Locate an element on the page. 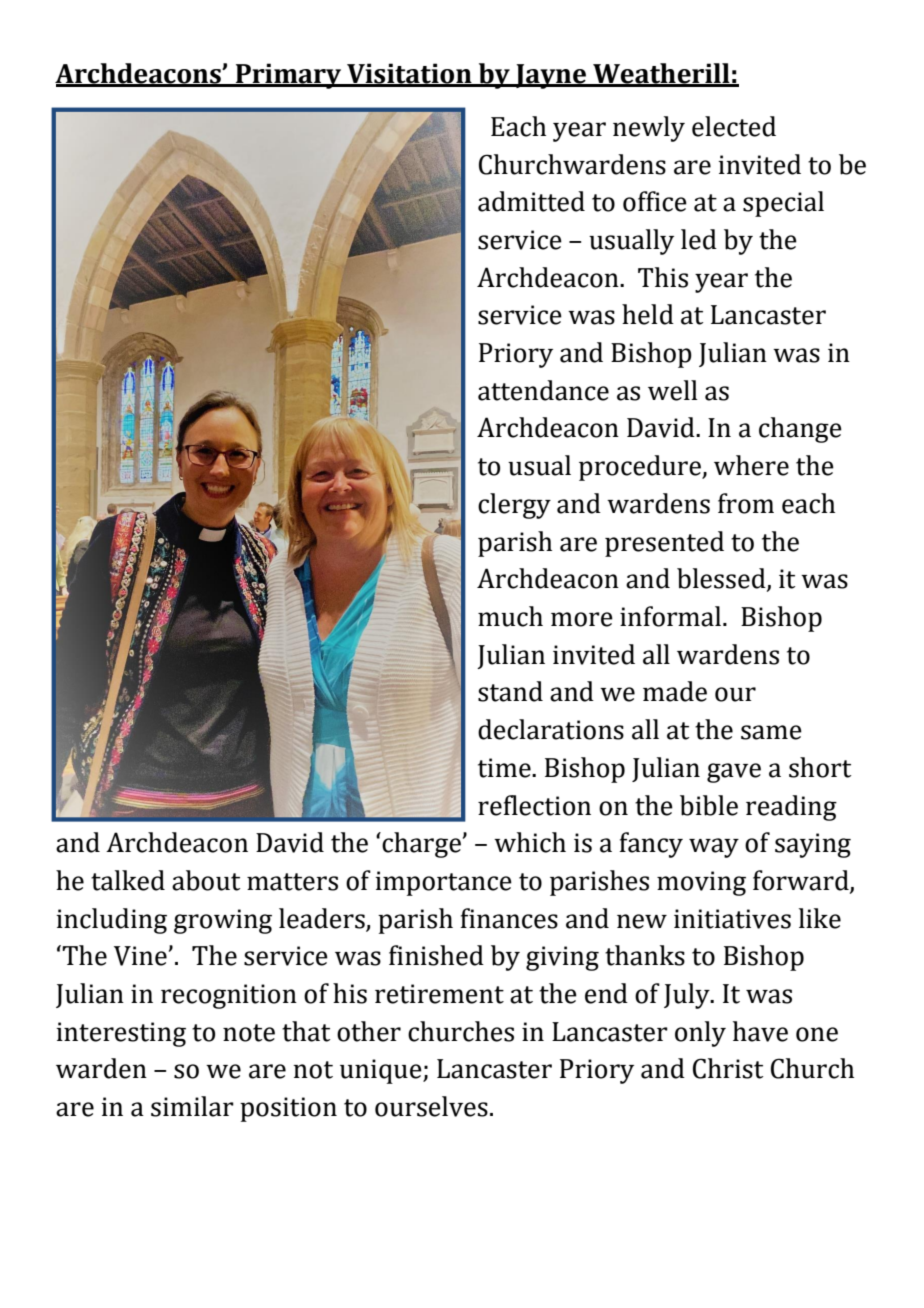 The image size is (924, 1308). about is located at coordinates (206, 880).
